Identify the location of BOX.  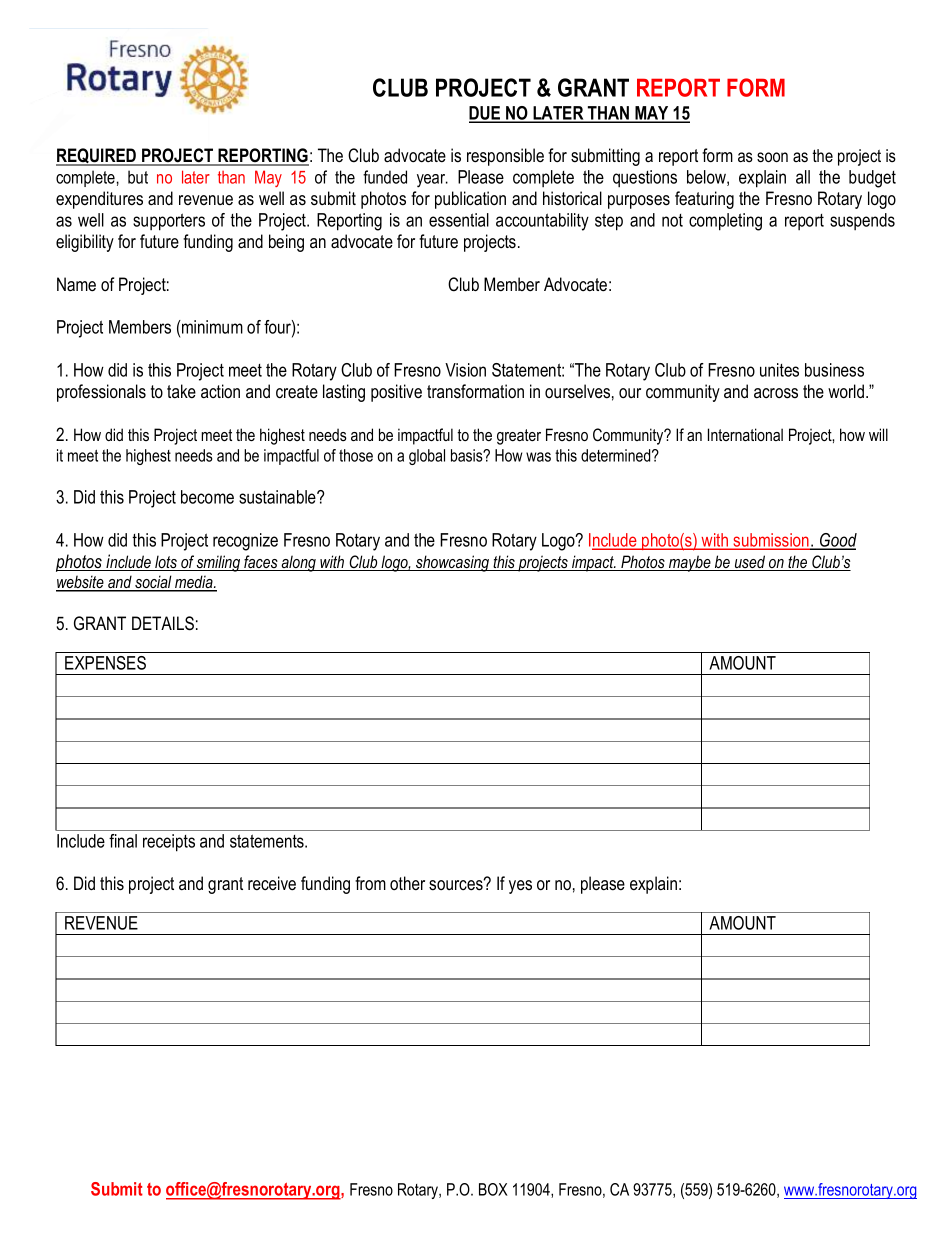
(493, 1189).
